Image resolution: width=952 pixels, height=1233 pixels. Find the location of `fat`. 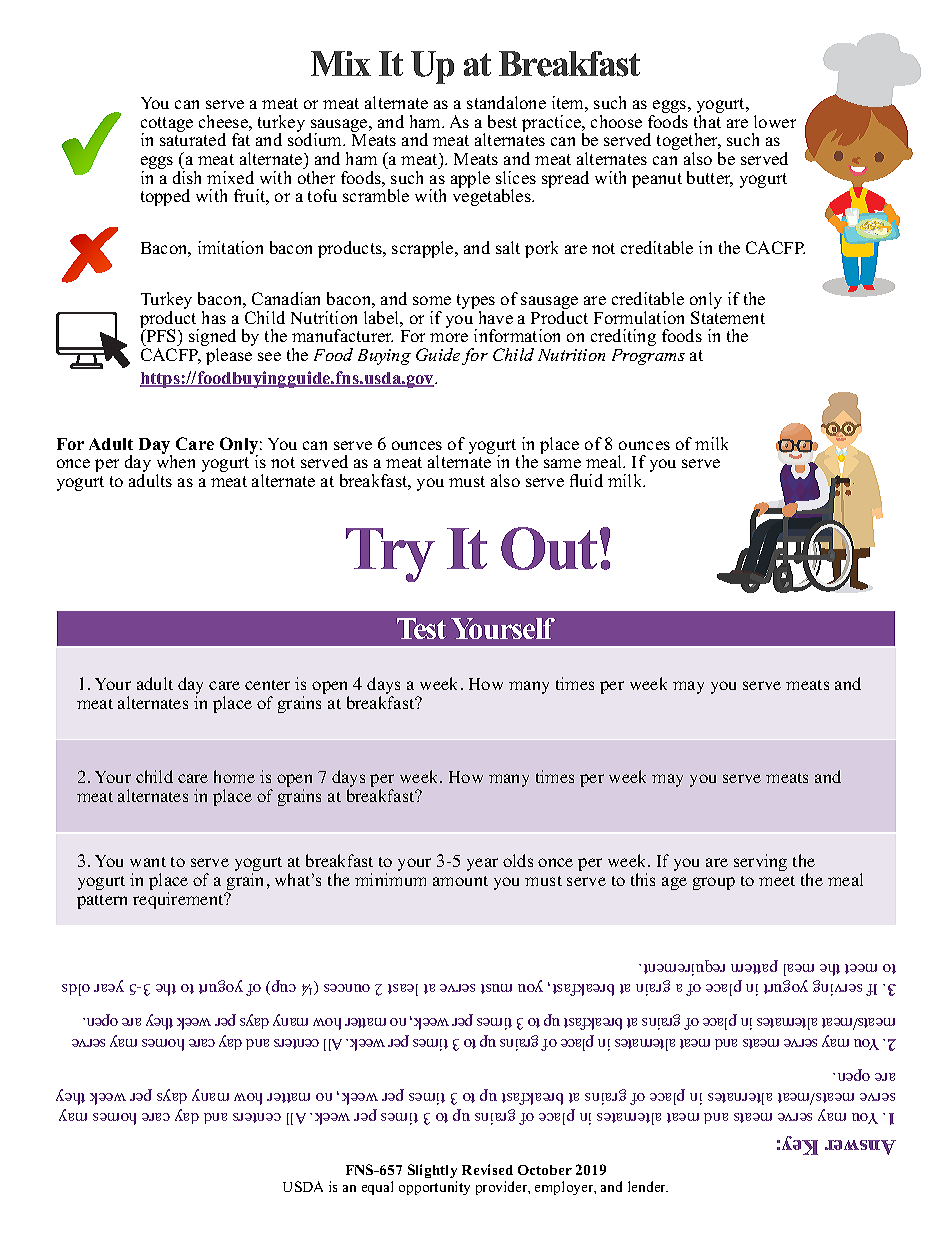

fat is located at coordinates (241, 139).
